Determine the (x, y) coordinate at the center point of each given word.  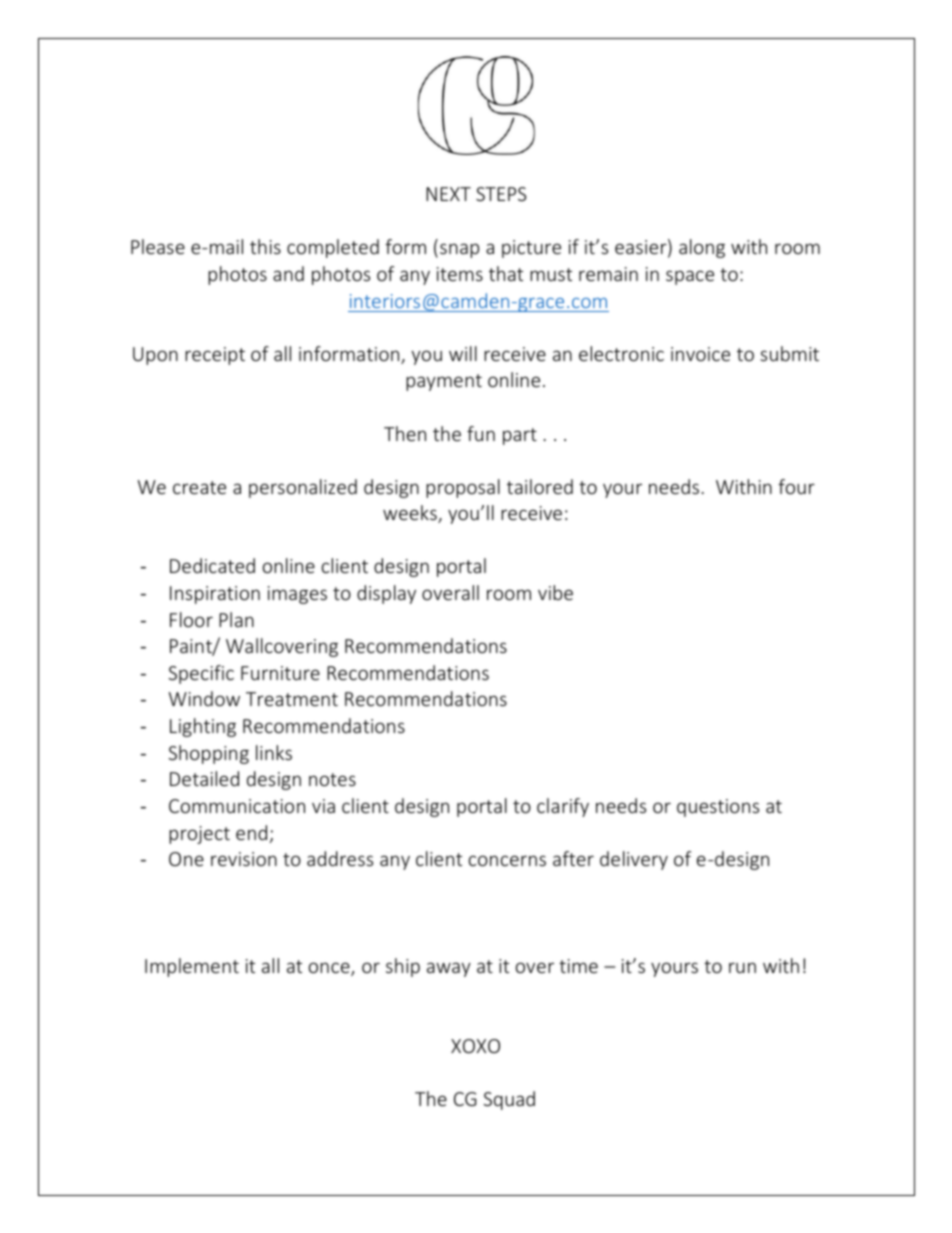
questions (718, 808)
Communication (237, 806)
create (199, 487)
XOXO (475, 1046)
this (265, 246)
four (796, 486)
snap (459, 250)
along (702, 248)
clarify (563, 807)
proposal (463, 488)
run (742, 967)
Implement (192, 967)
